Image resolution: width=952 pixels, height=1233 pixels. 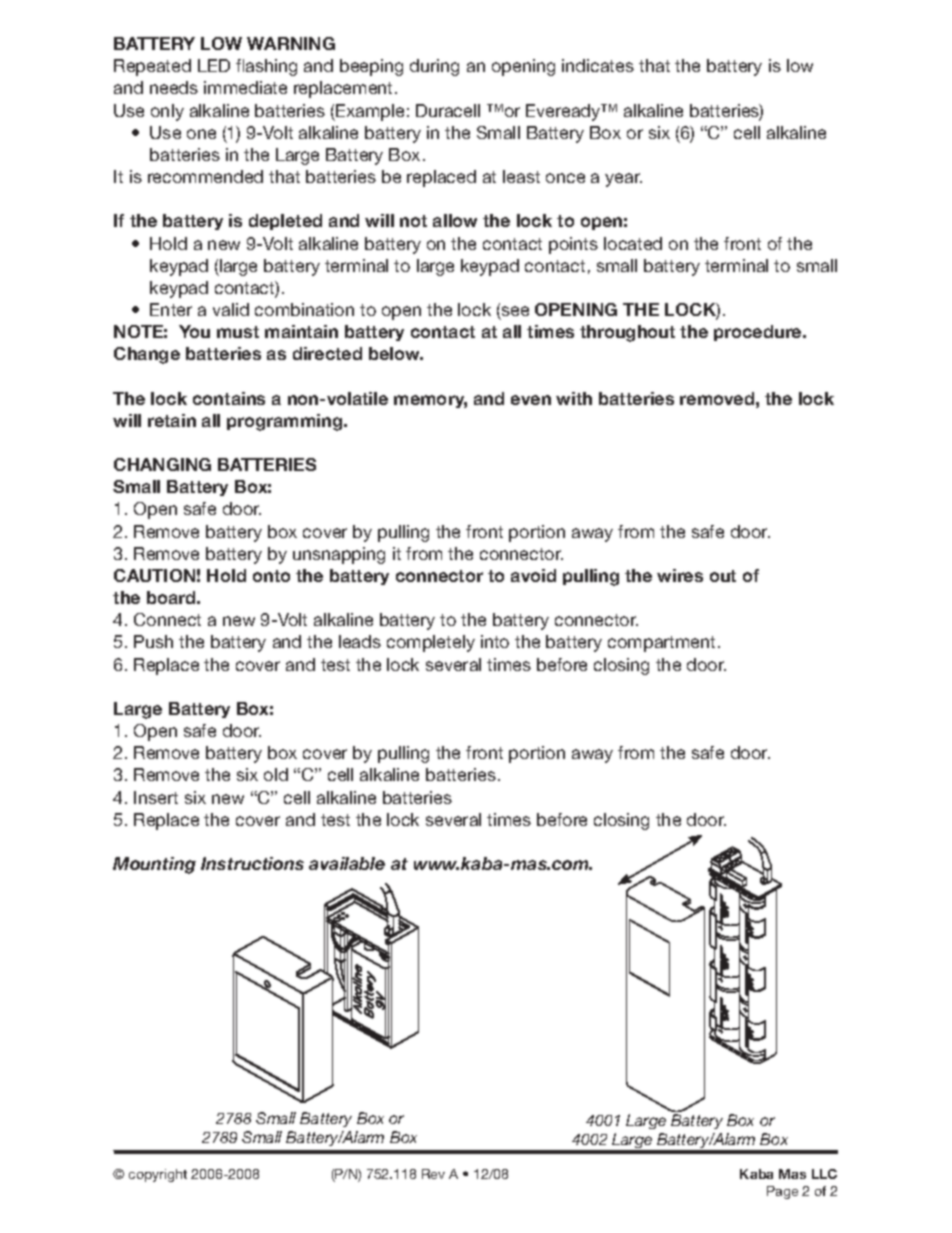 I want to click on contains, so click(x=229, y=398).
